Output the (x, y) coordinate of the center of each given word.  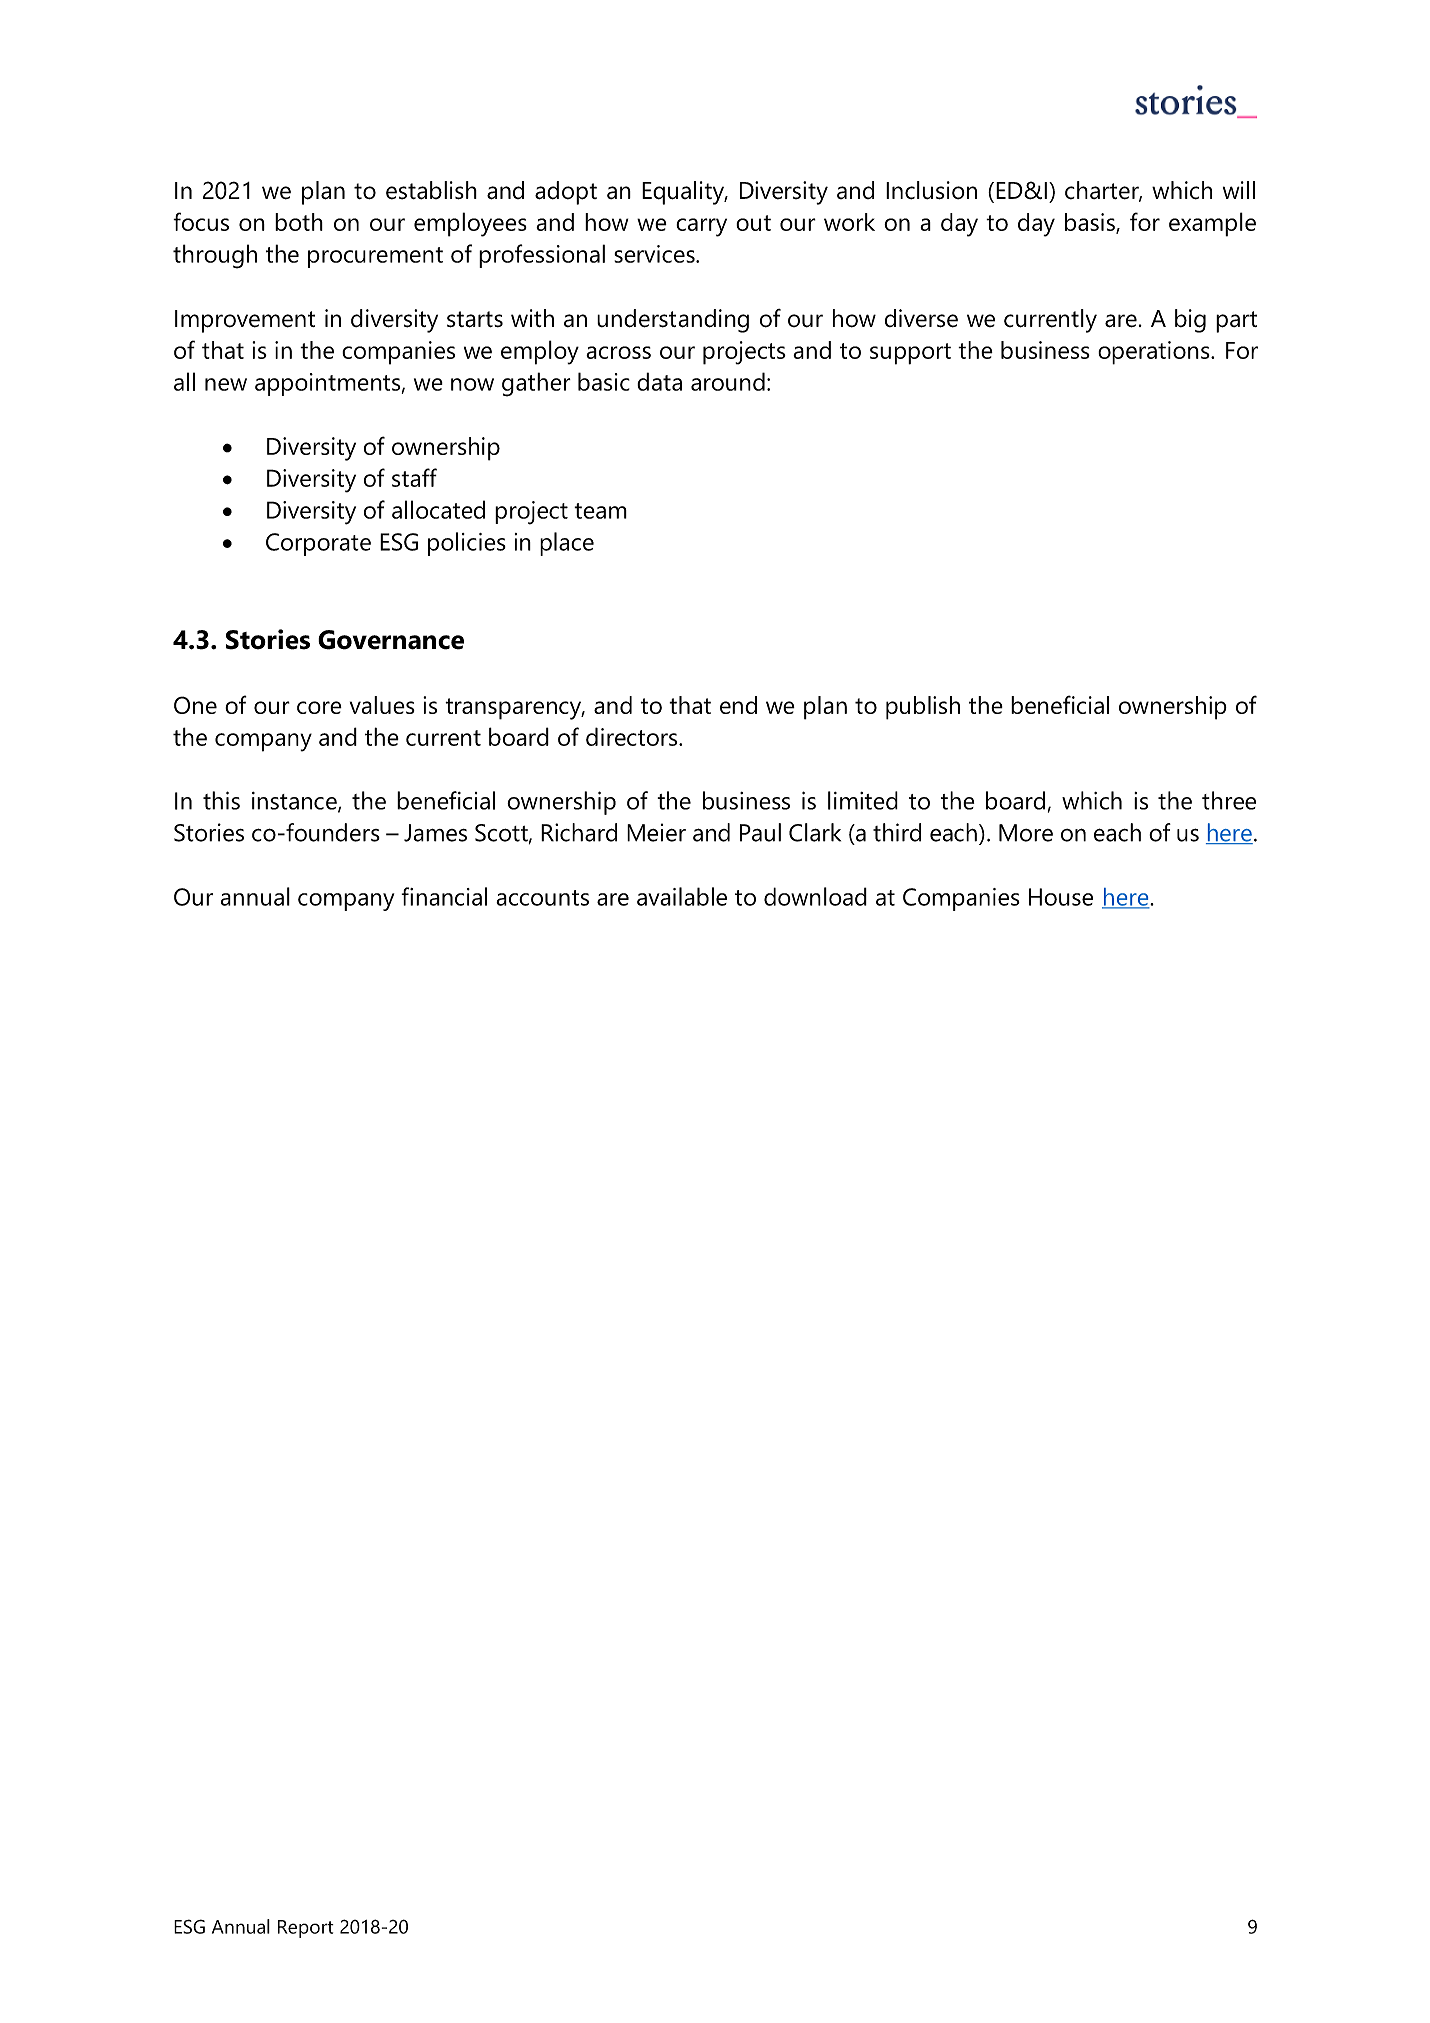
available (682, 896)
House (1061, 897)
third (897, 832)
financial (444, 896)
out (753, 223)
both (299, 222)
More (1026, 833)
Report (306, 1929)
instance (295, 802)
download (815, 896)
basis (1091, 223)
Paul (760, 832)
